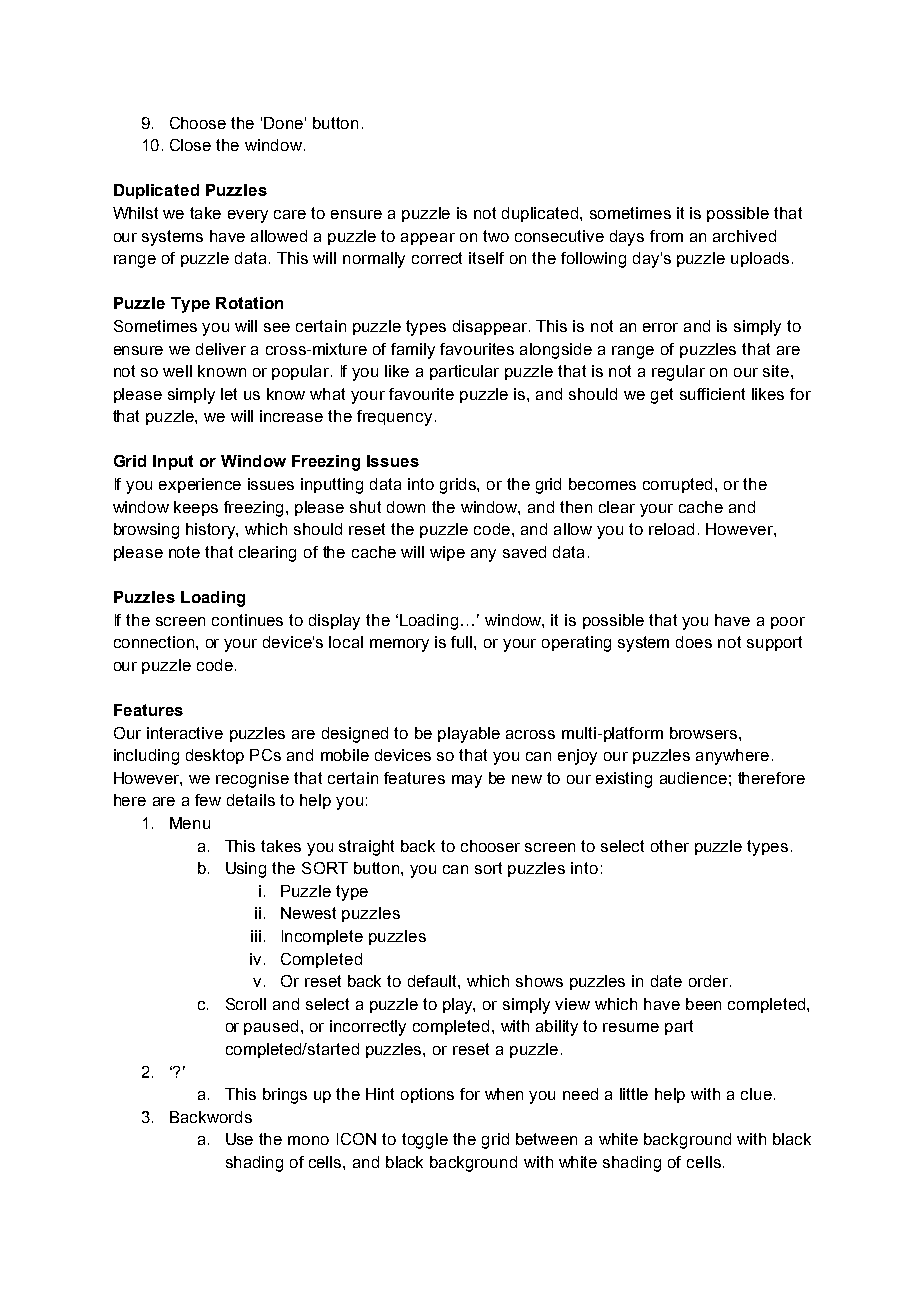 The height and width of the screenshot is (1308, 924). What do you see at coordinates (285, 1096) in the screenshot?
I see `brings` at bounding box center [285, 1096].
